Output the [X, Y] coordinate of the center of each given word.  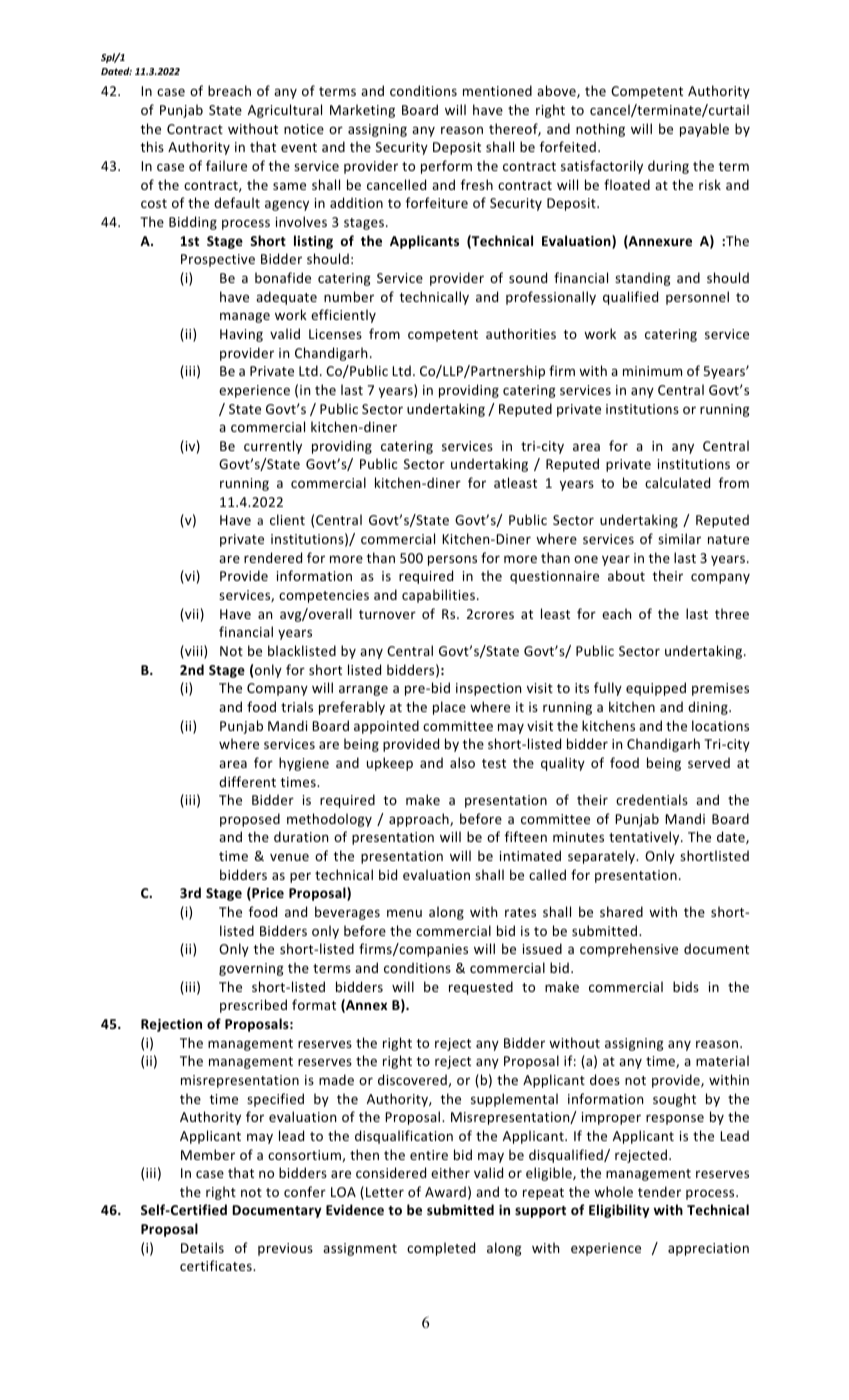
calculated [677, 482]
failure [226, 165]
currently [273, 447]
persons [452, 560]
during [668, 167]
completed [441, 1249]
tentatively [645, 838]
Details [202, 1247]
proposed [250, 820]
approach [420, 820]
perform [446, 167]
